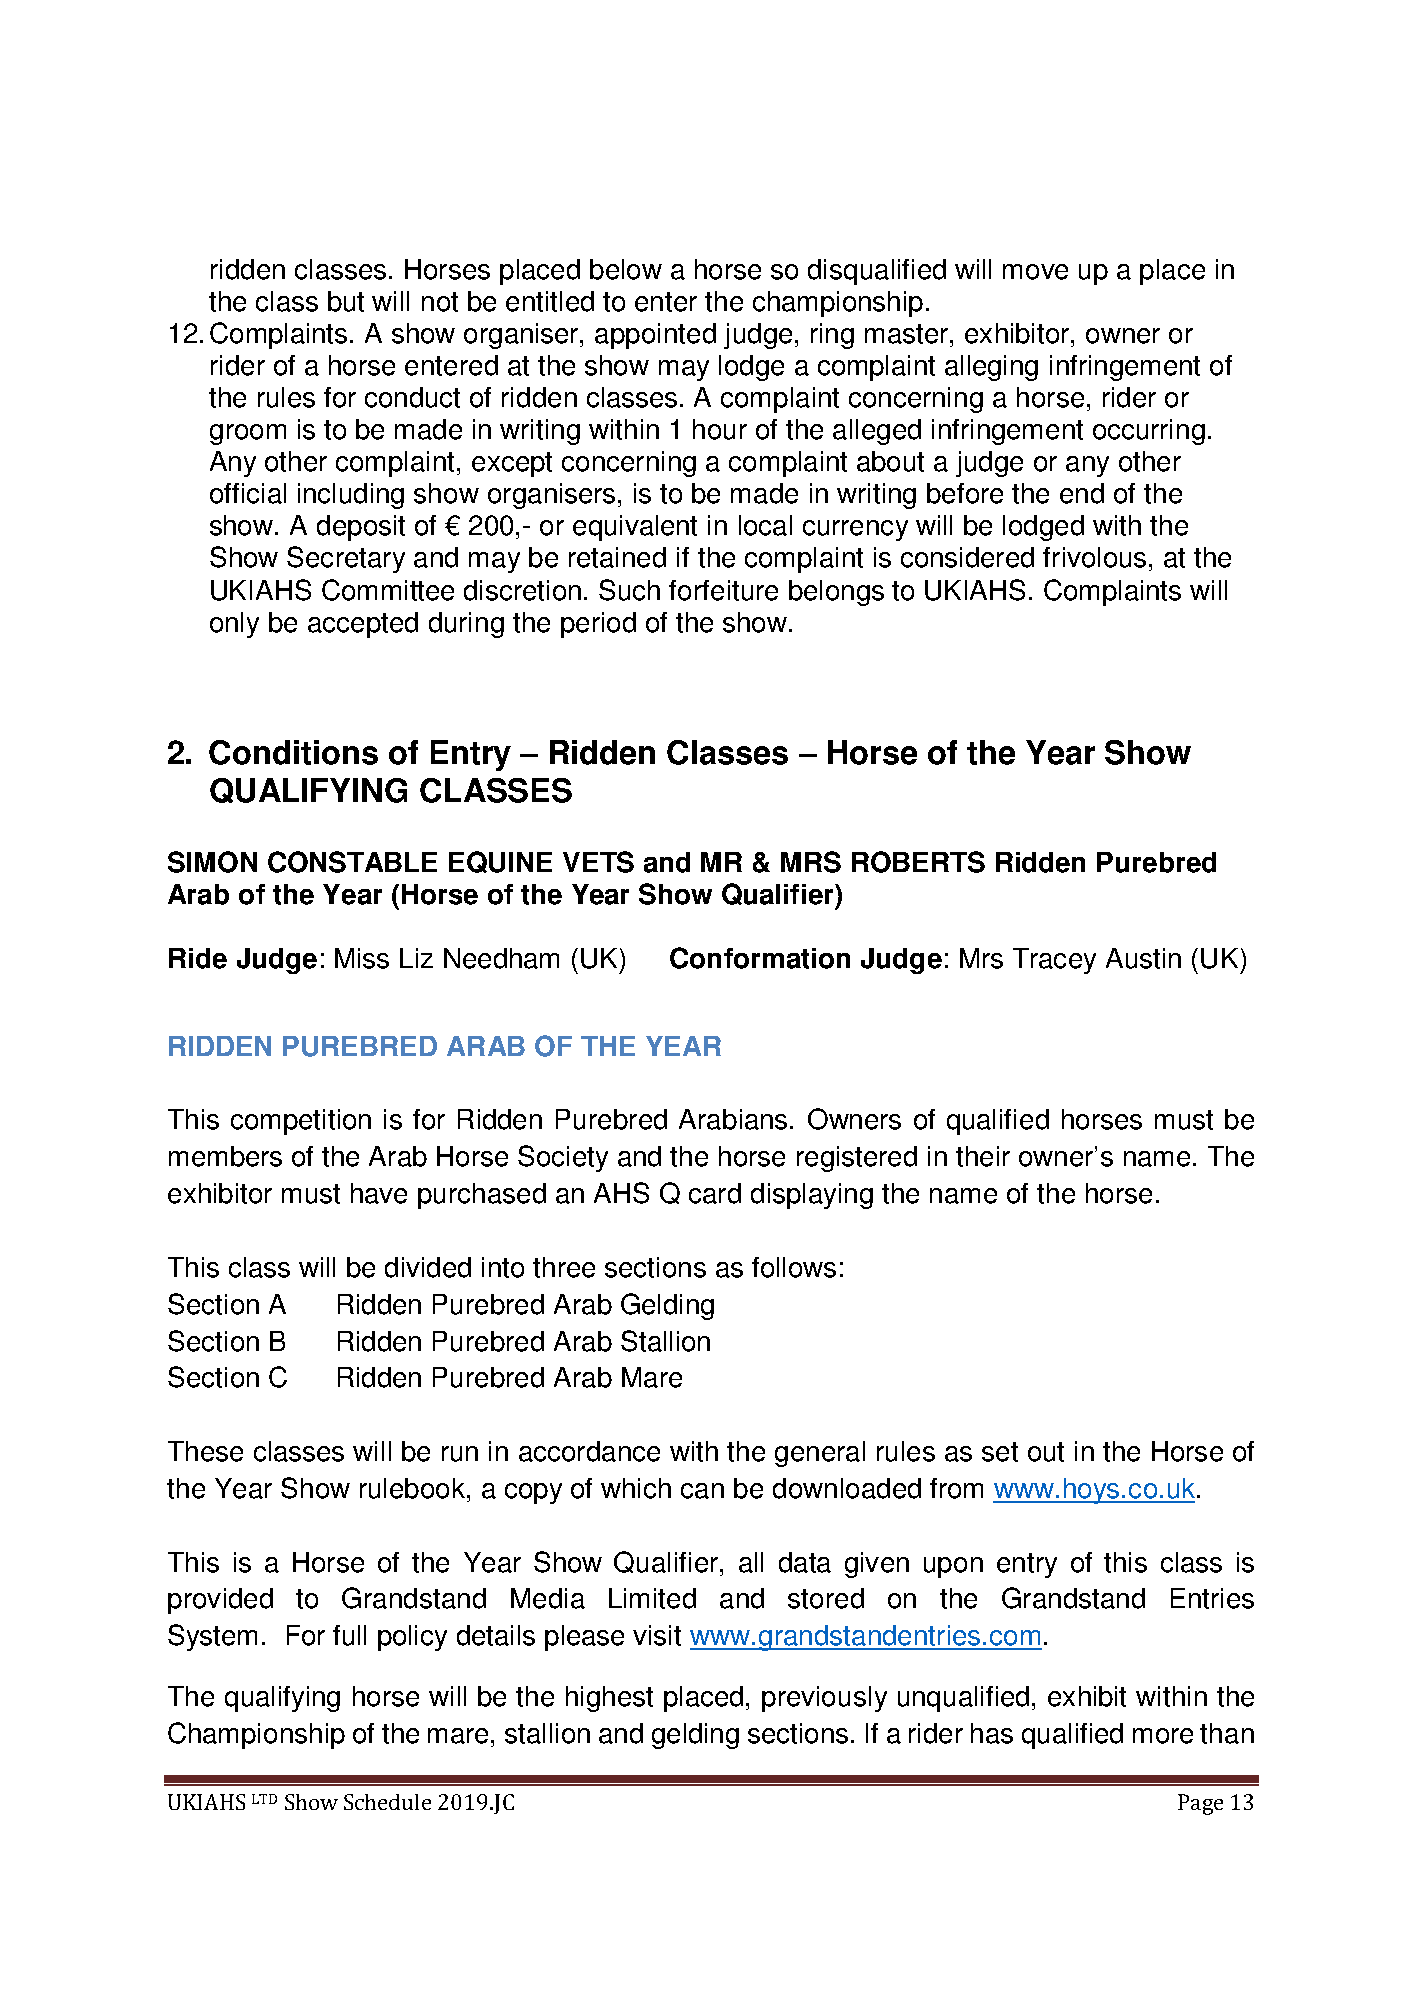  What do you see at coordinates (387, 1802) in the screenshot?
I see `Schedule` at bounding box center [387, 1802].
